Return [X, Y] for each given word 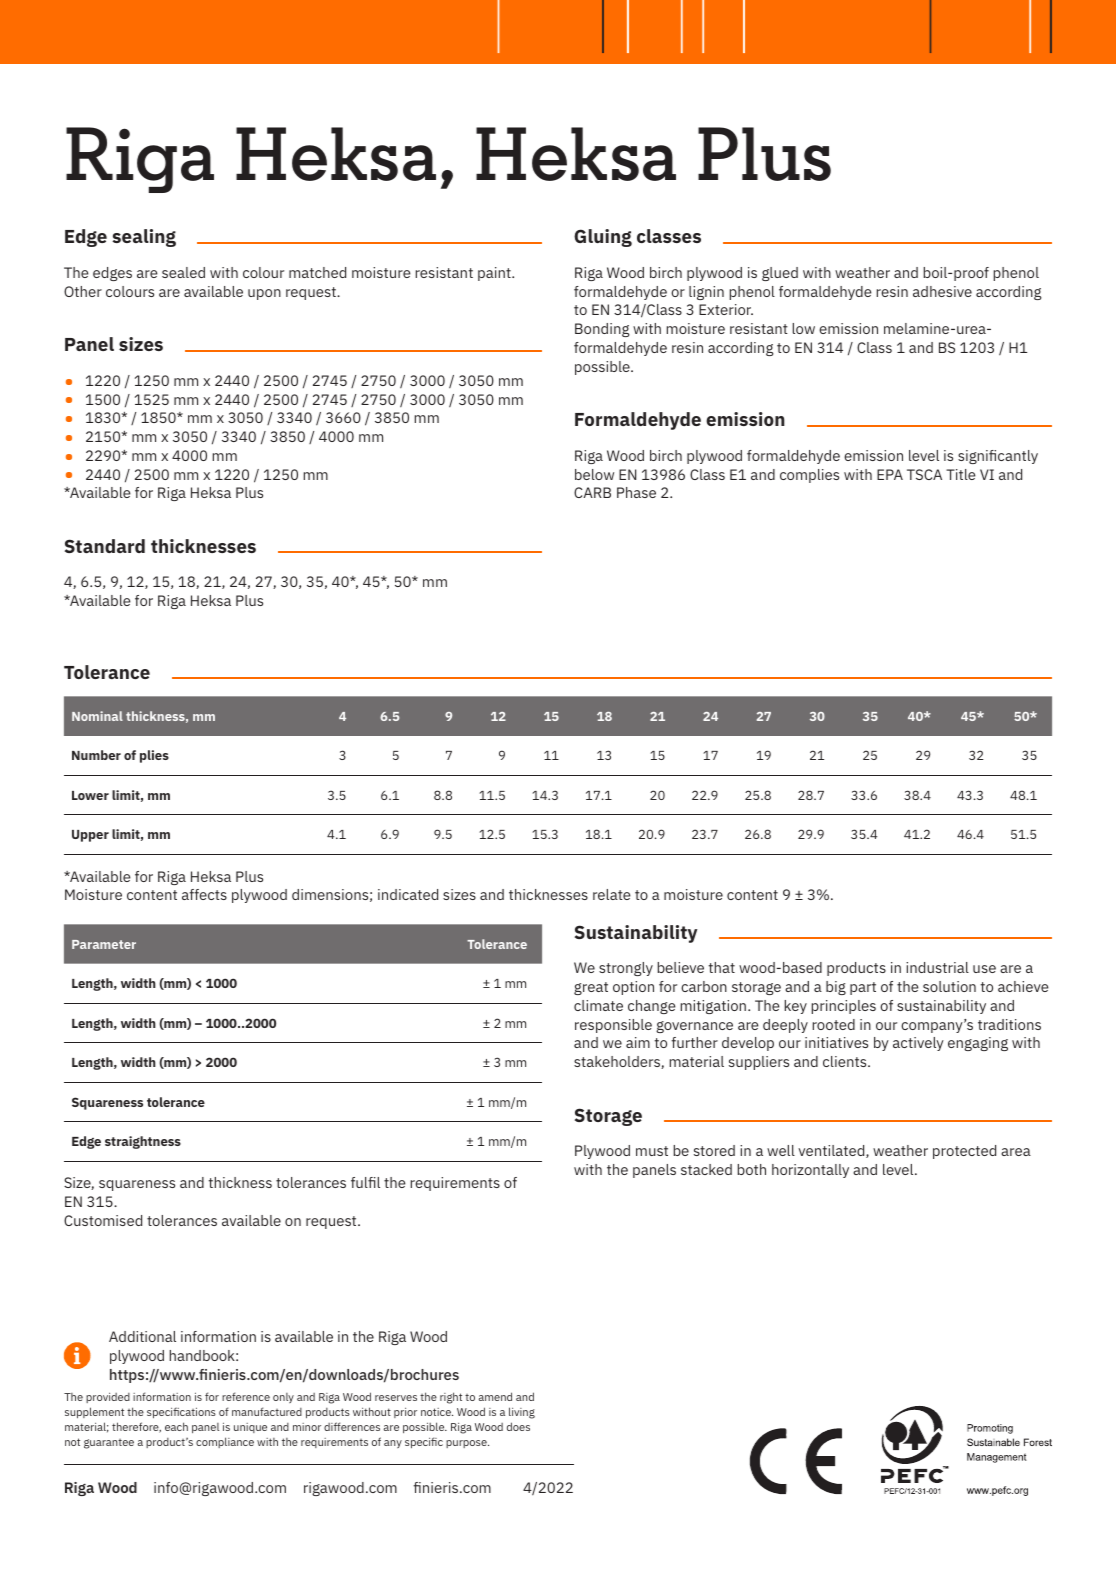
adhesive [942, 291]
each [176, 1426]
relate [612, 894]
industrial [937, 967]
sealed [183, 272]
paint [495, 274]
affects [204, 894]
